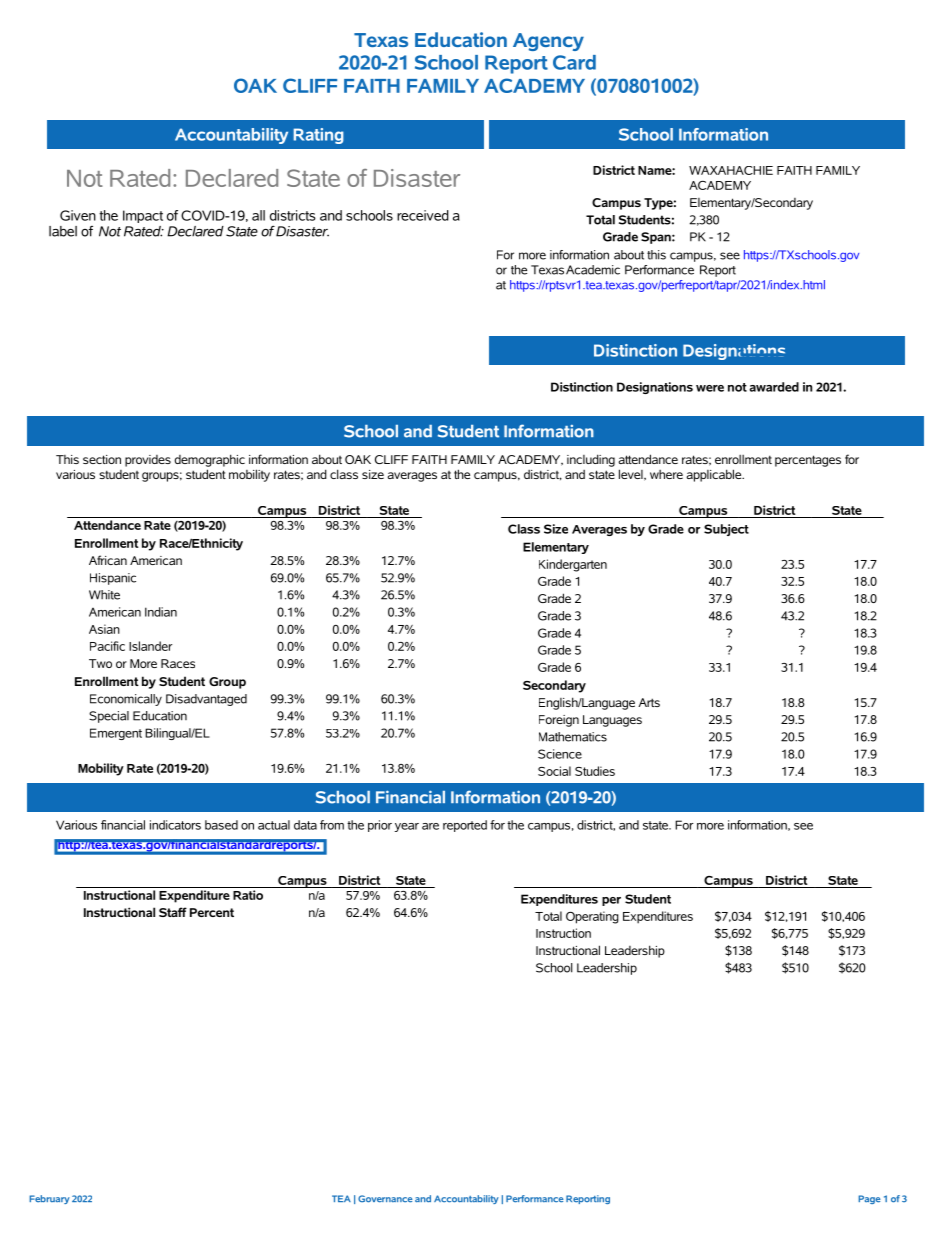 The height and width of the page is (1233, 952). Describe the element at coordinates (595, 771) in the page. I see `Studies` at that location.
